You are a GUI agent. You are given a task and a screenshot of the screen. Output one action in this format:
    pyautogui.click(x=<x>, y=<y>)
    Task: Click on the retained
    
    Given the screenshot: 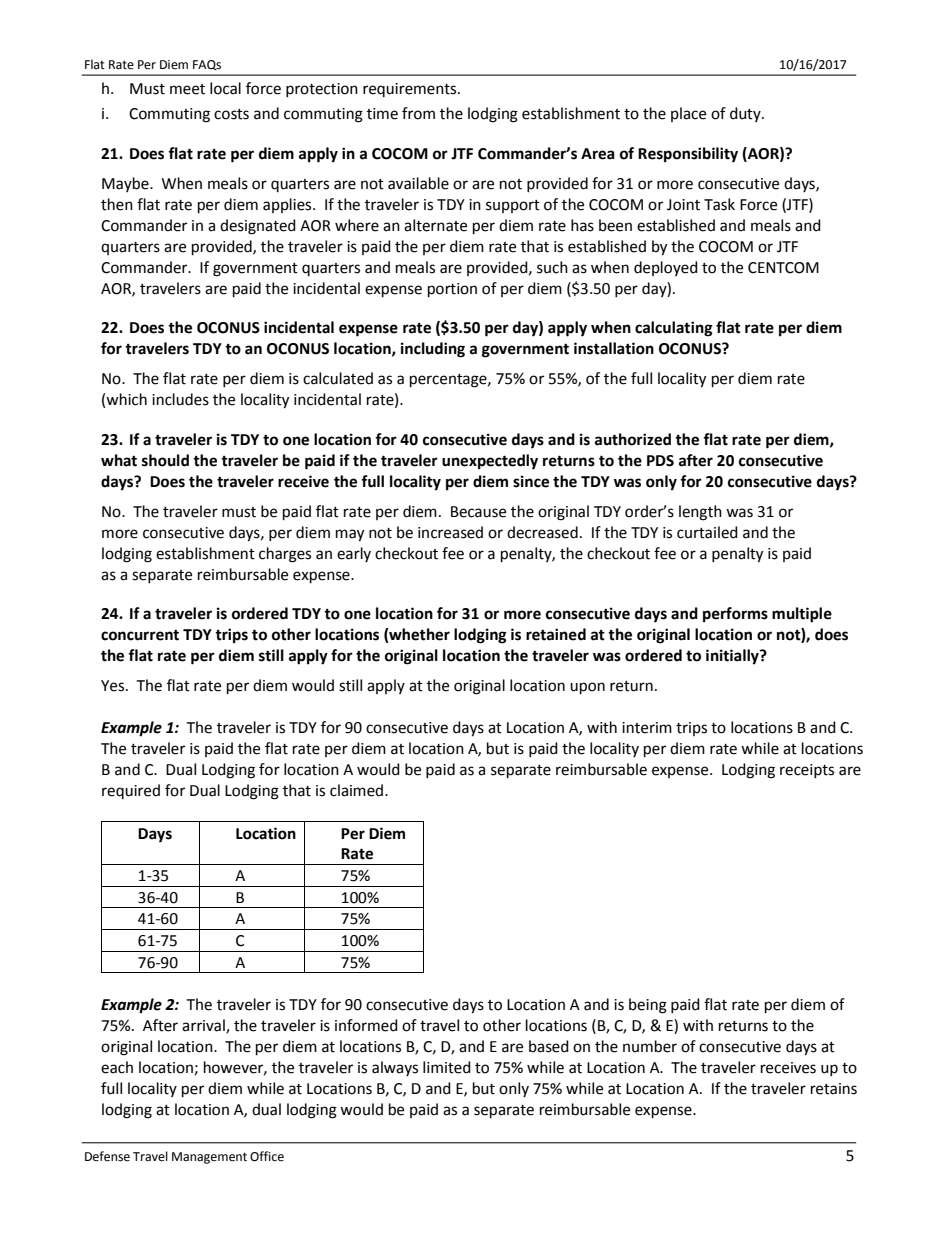 What is the action you would take?
    pyautogui.click(x=556, y=634)
